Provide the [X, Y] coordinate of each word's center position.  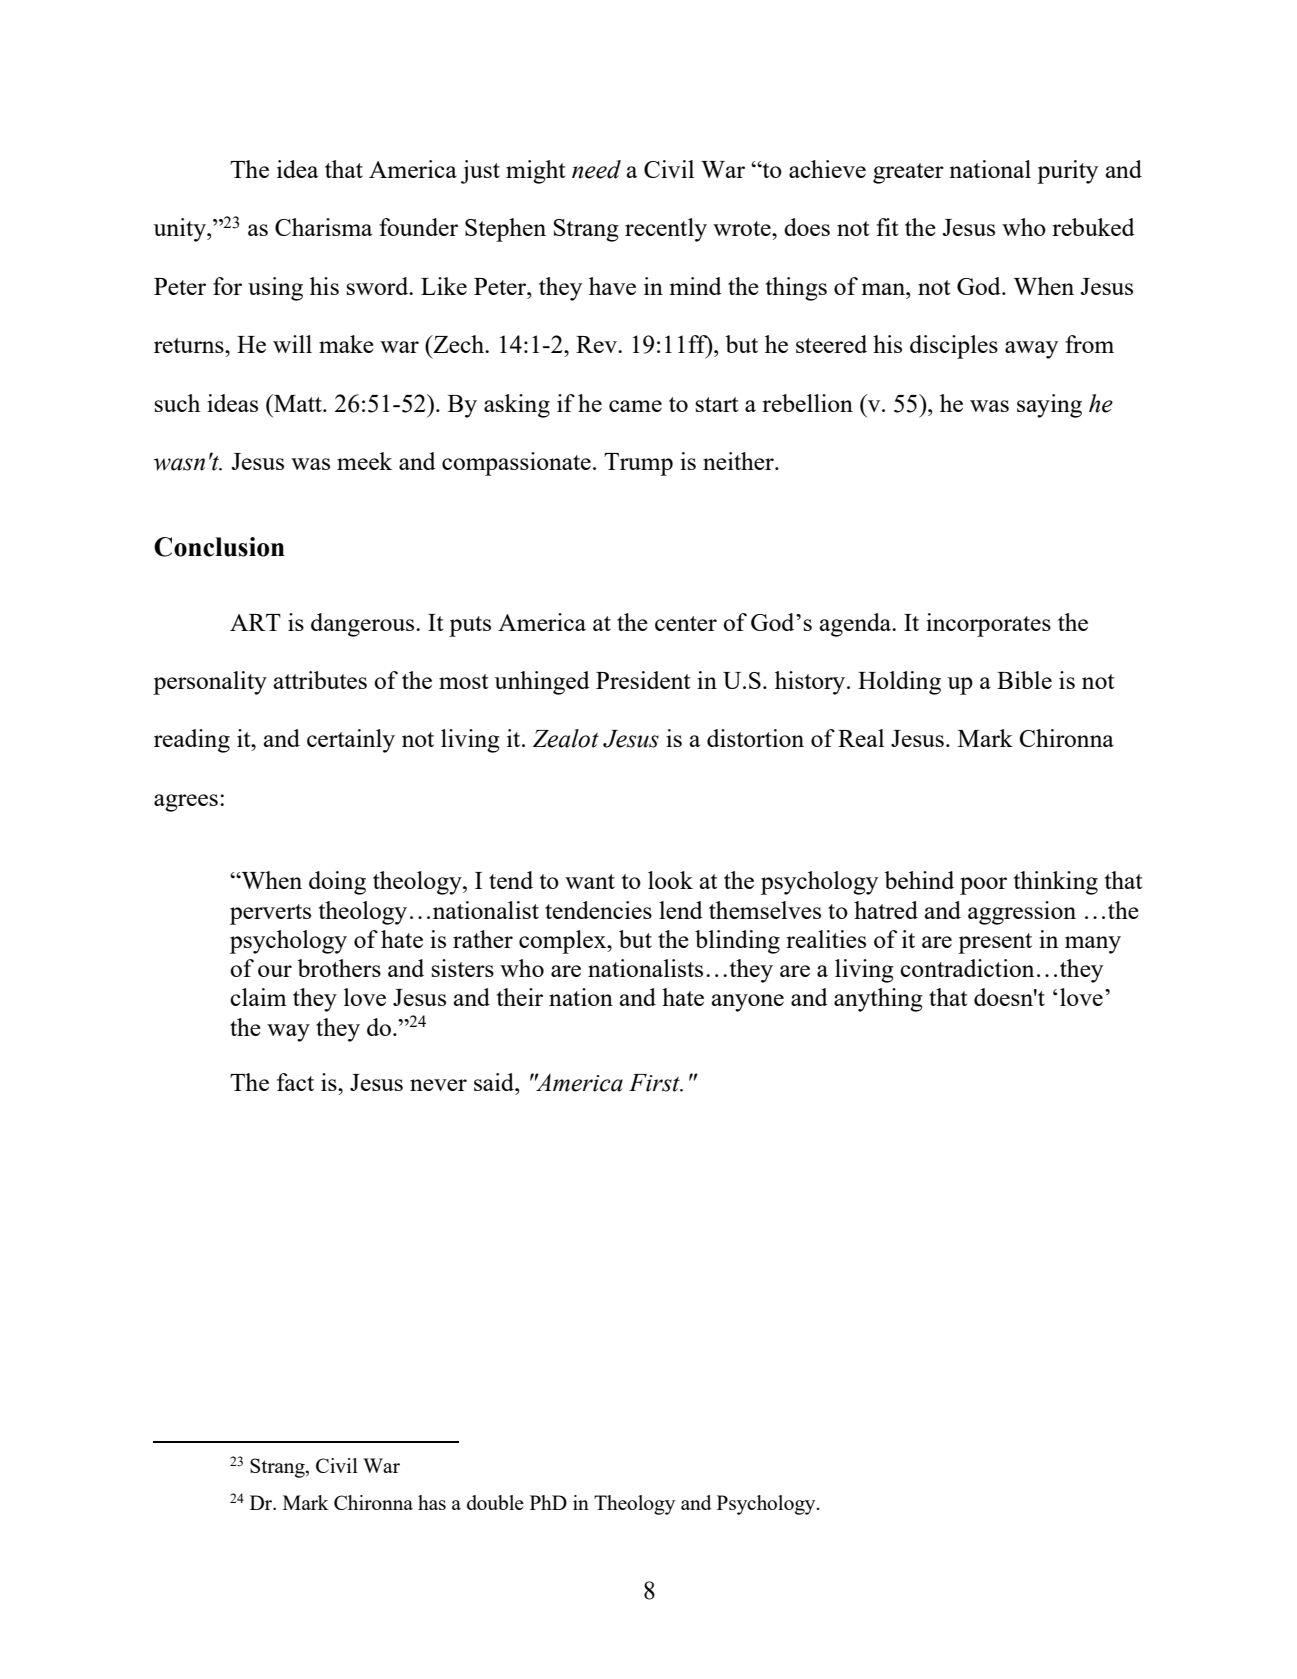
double [495, 1502]
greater [908, 173]
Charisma [323, 227]
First [655, 1083]
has [432, 1502]
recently [666, 230]
